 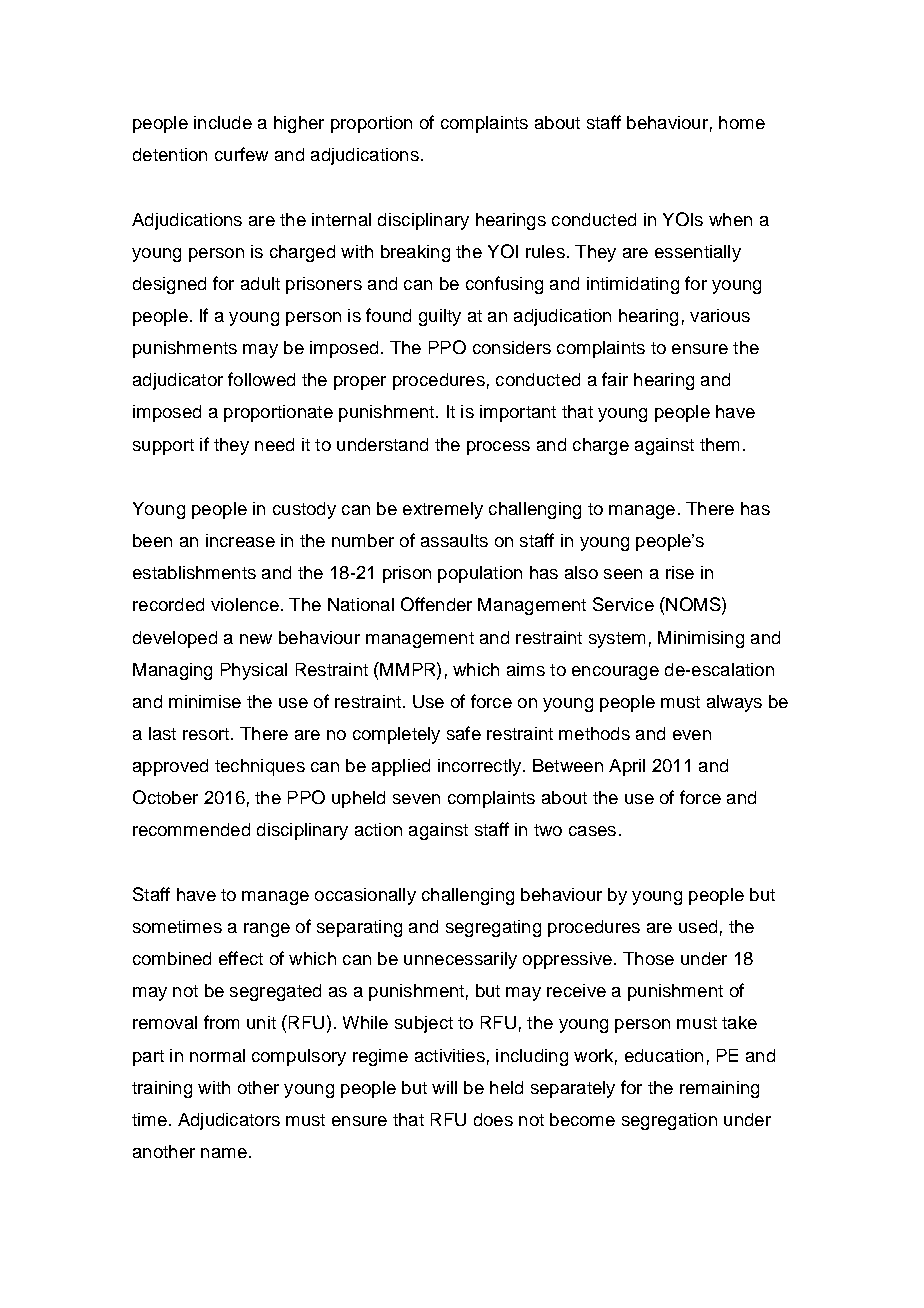 What do you see at coordinates (742, 122) in the page?
I see `home` at bounding box center [742, 122].
